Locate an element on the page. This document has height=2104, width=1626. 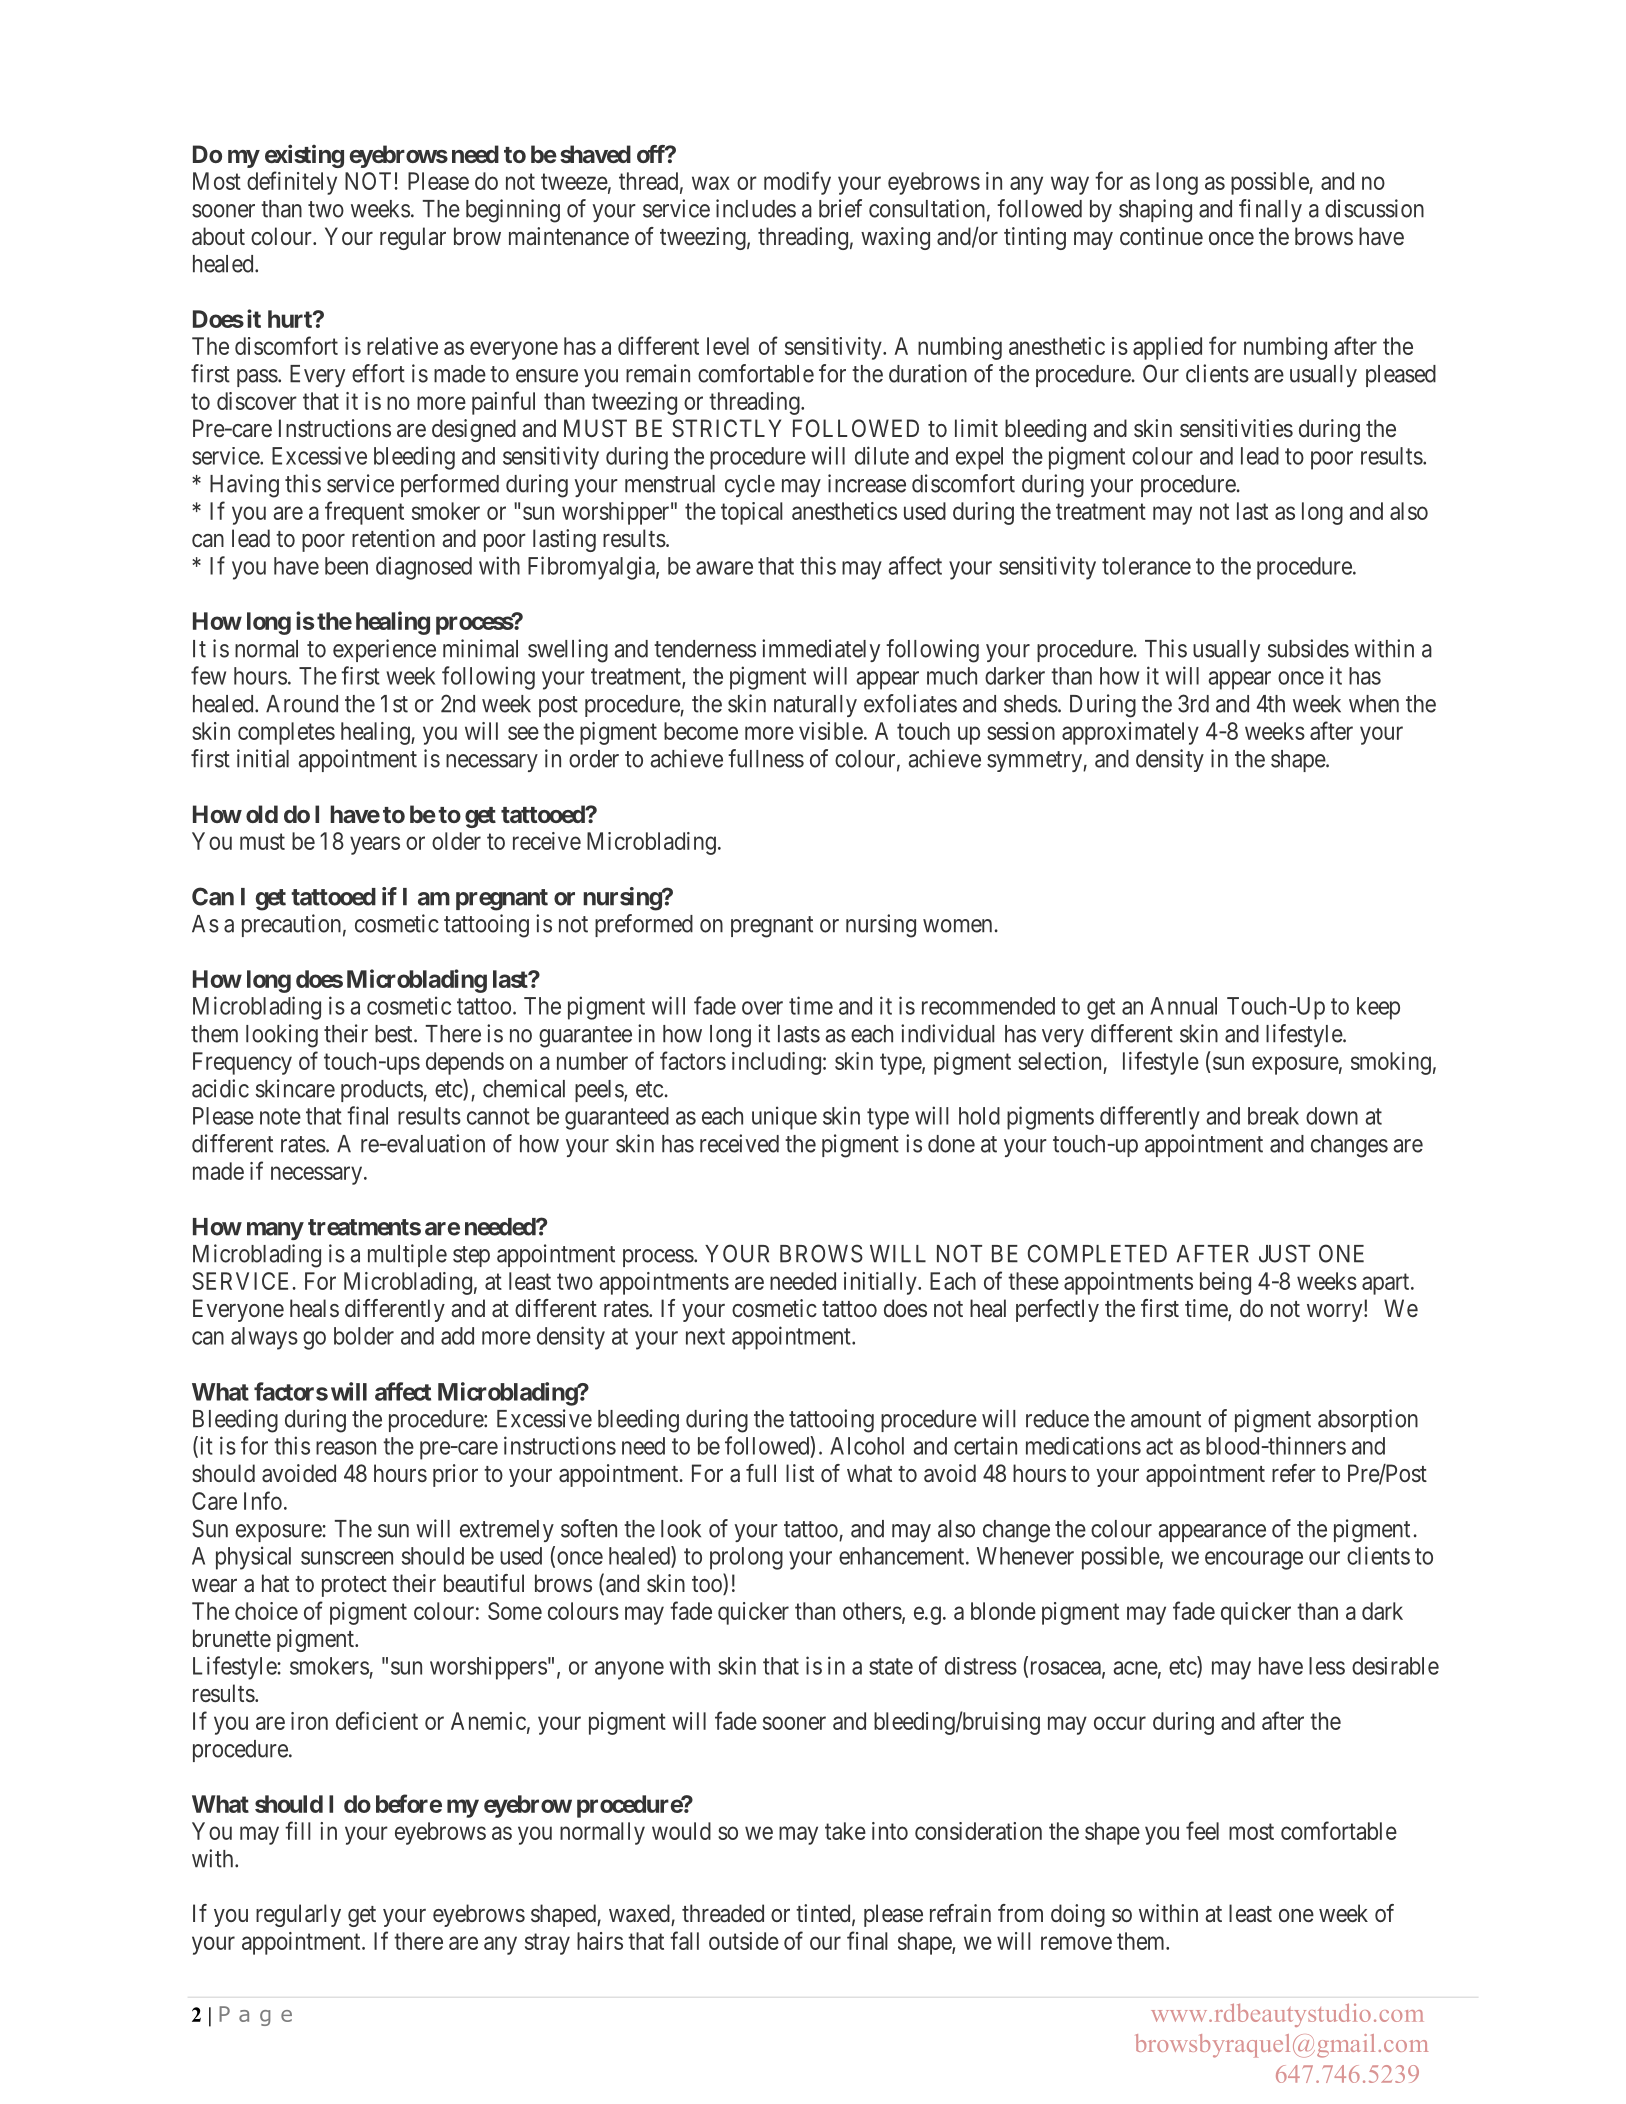
fill is located at coordinates (298, 1830).
